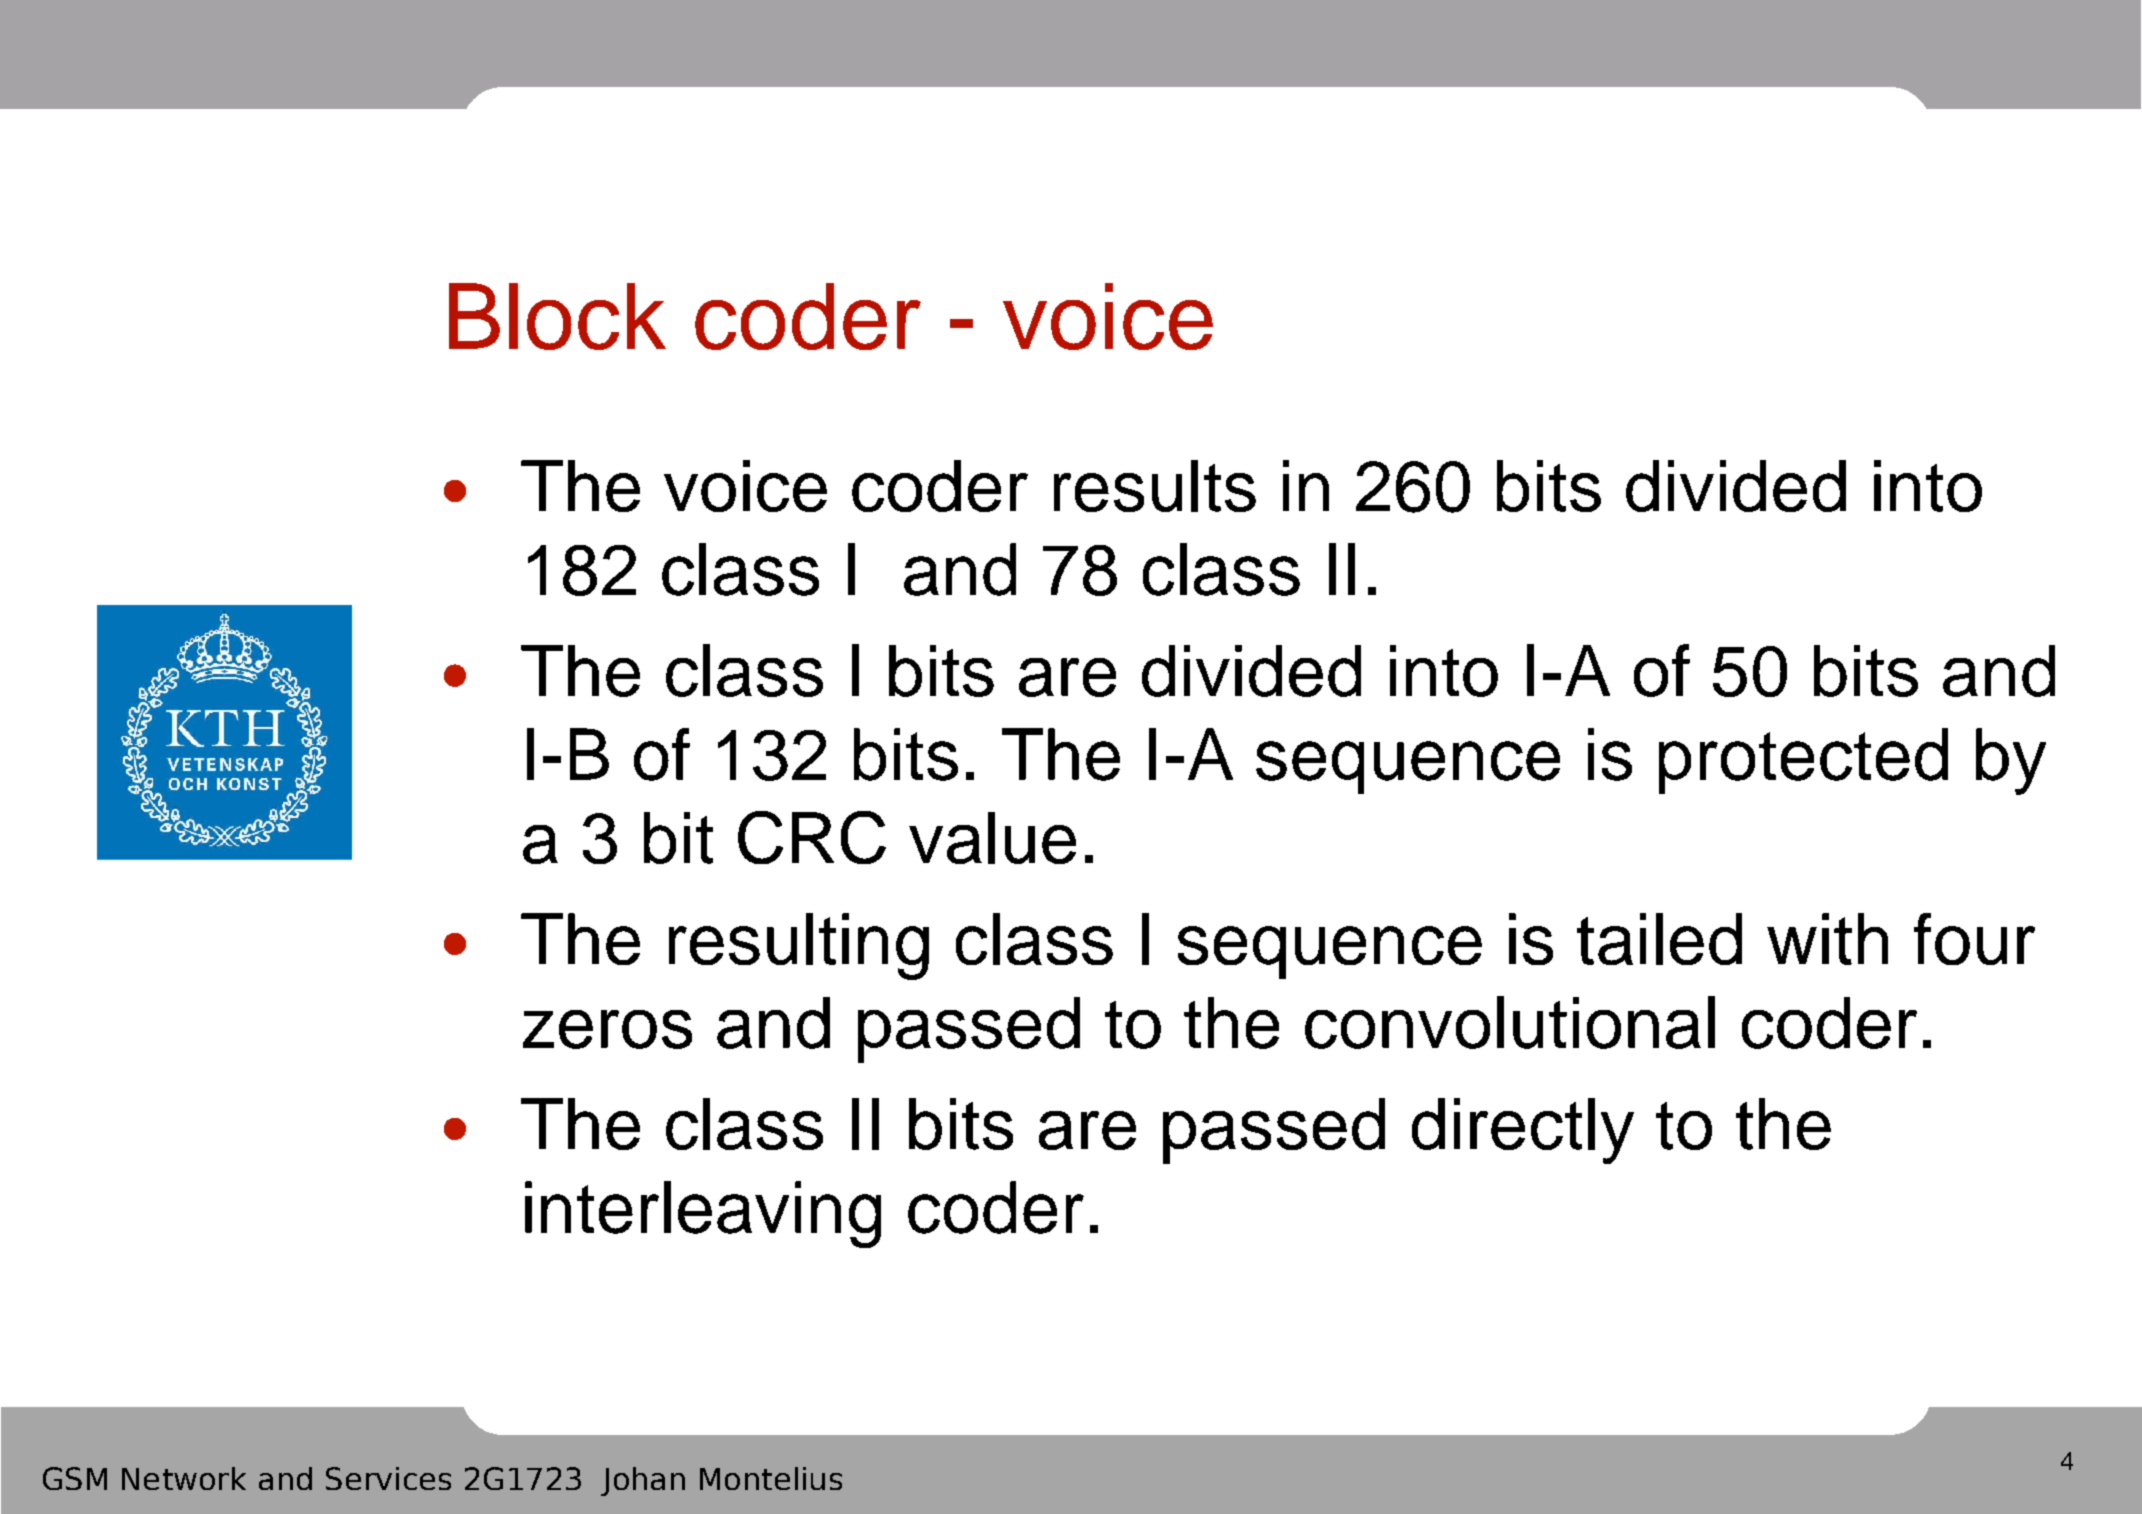 The width and height of the screenshot is (2142, 1514). What do you see at coordinates (1827, 939) in the screenshot?
I see `with` at bounding box center [1827, 939].
